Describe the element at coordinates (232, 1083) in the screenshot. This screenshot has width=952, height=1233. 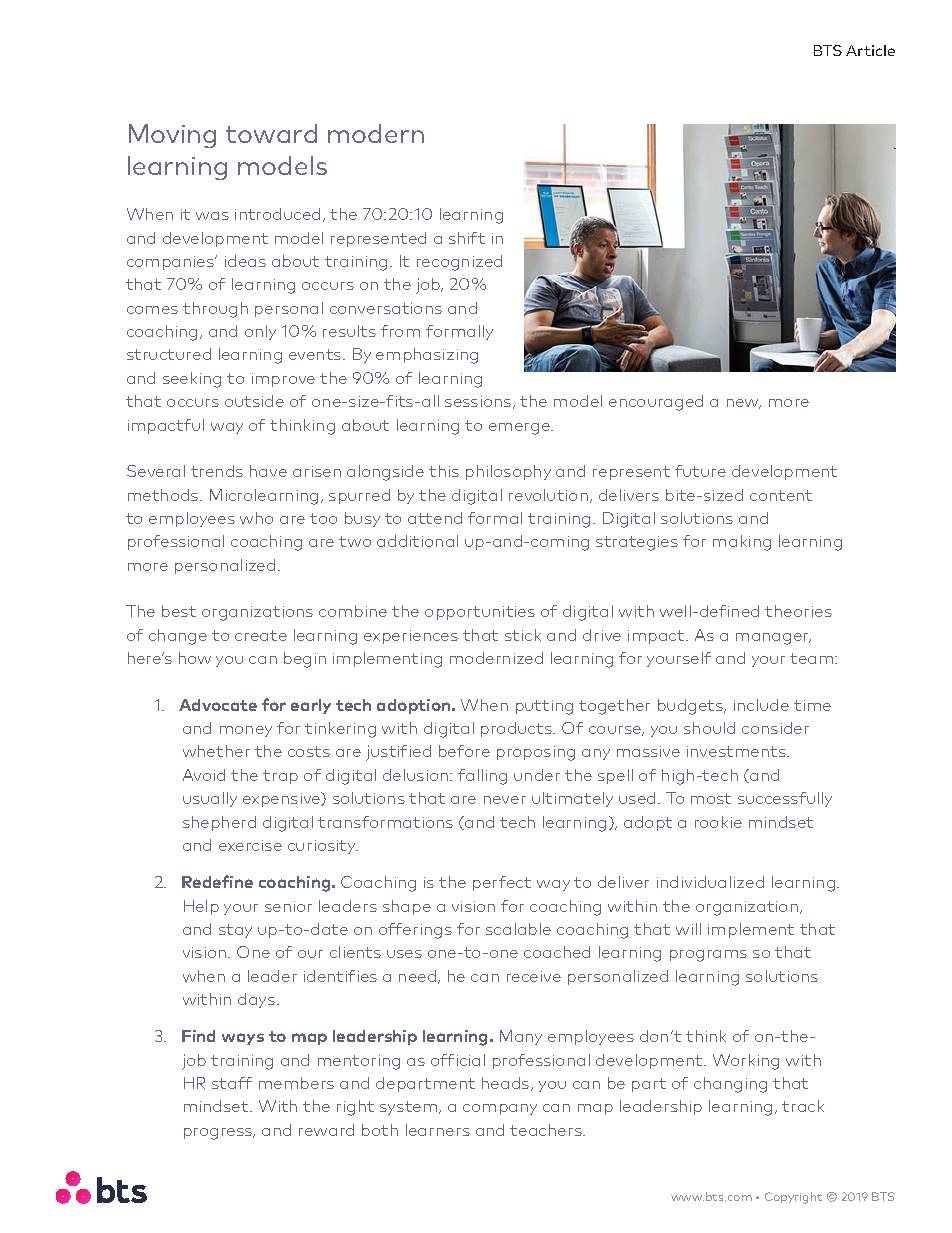
I see `staff` at that location.
